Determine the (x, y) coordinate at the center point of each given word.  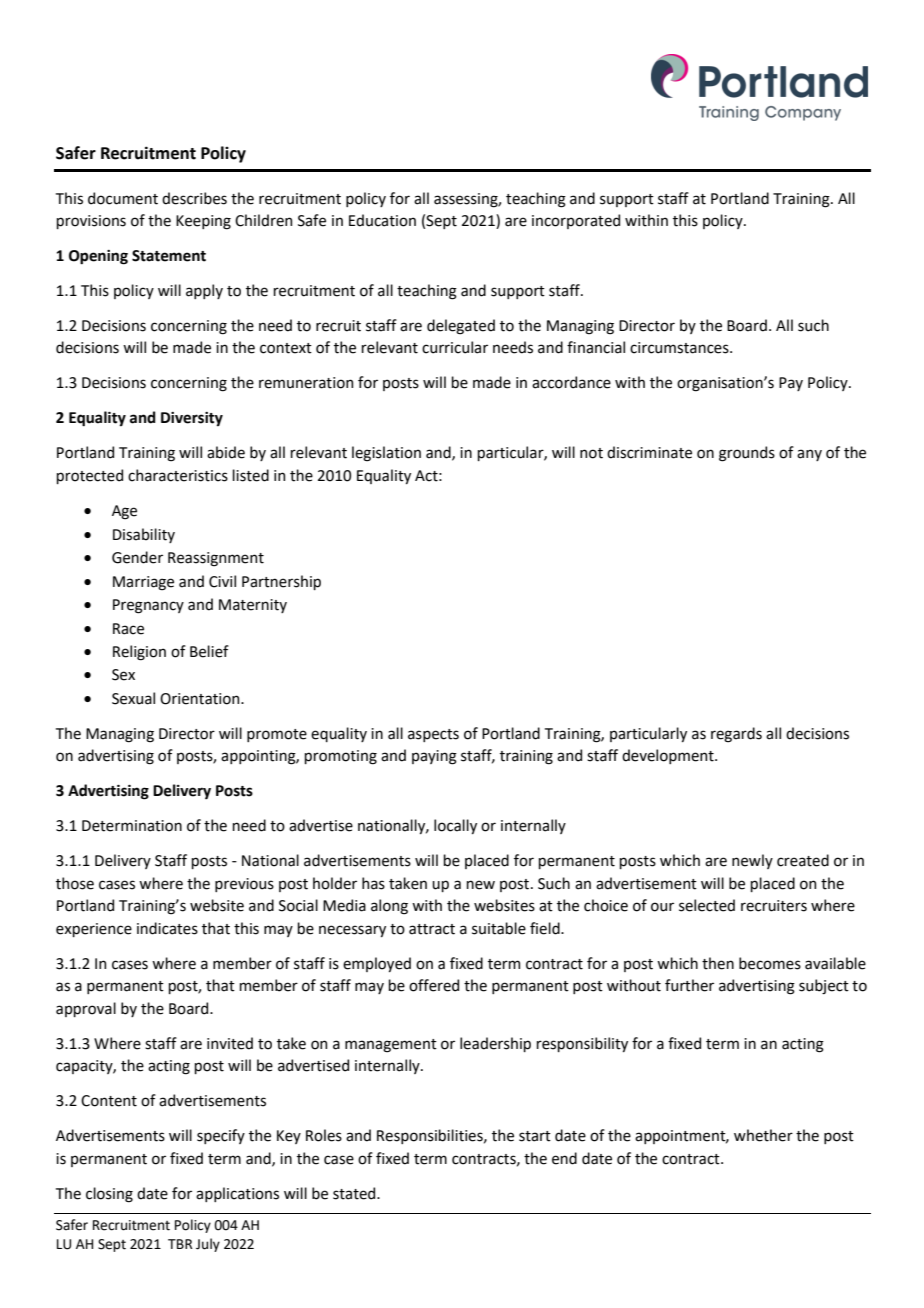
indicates (167, 928)
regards (736, 735)
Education (382, 220)
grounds (747, 454)
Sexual (133, 698)
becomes (770, 963)
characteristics (178, 475)
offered (434, 985)
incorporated (576, 221)
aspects (433, 735)
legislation (386, 454)
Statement (169, 256)
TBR (180, 1244)
